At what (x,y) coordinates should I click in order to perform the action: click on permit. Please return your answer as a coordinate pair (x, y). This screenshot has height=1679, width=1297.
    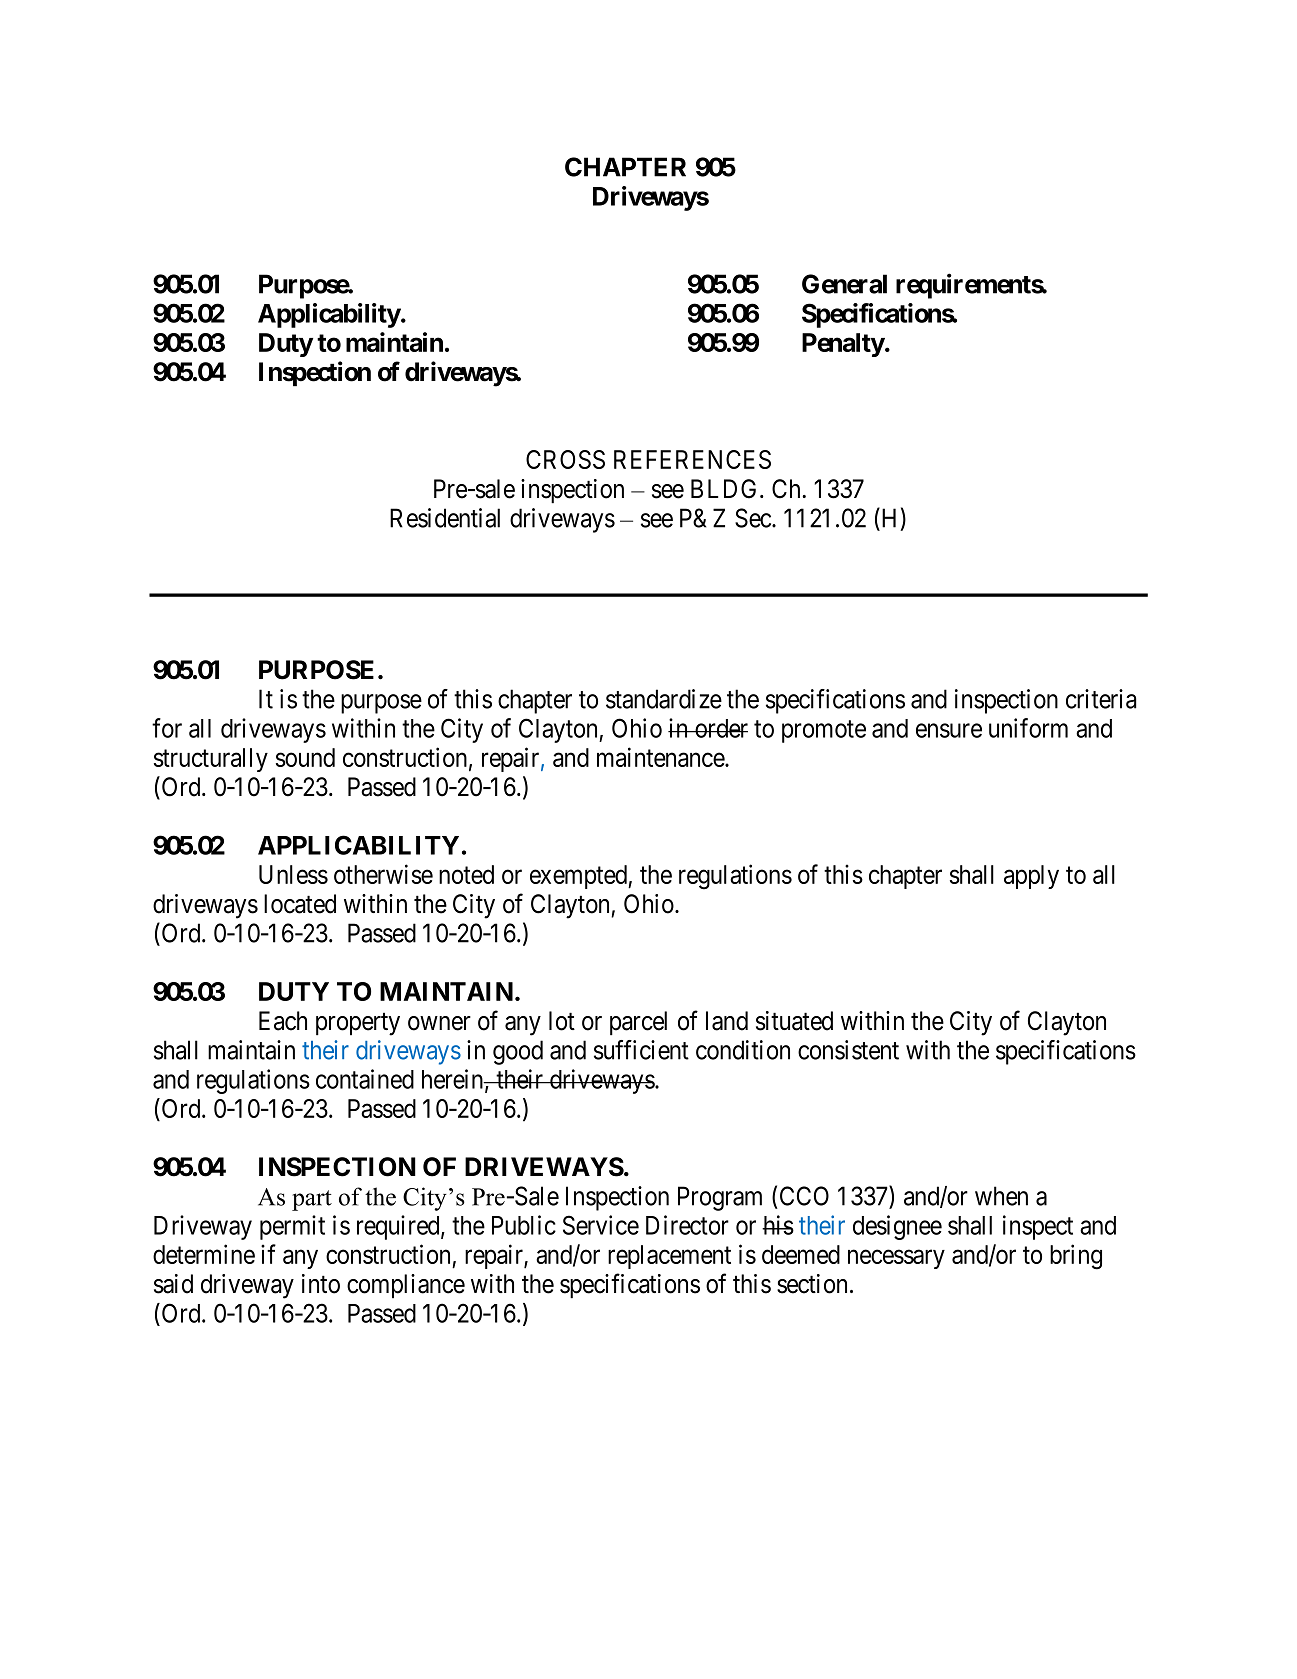
    Looking at the image, I should click on (292, 1227).
